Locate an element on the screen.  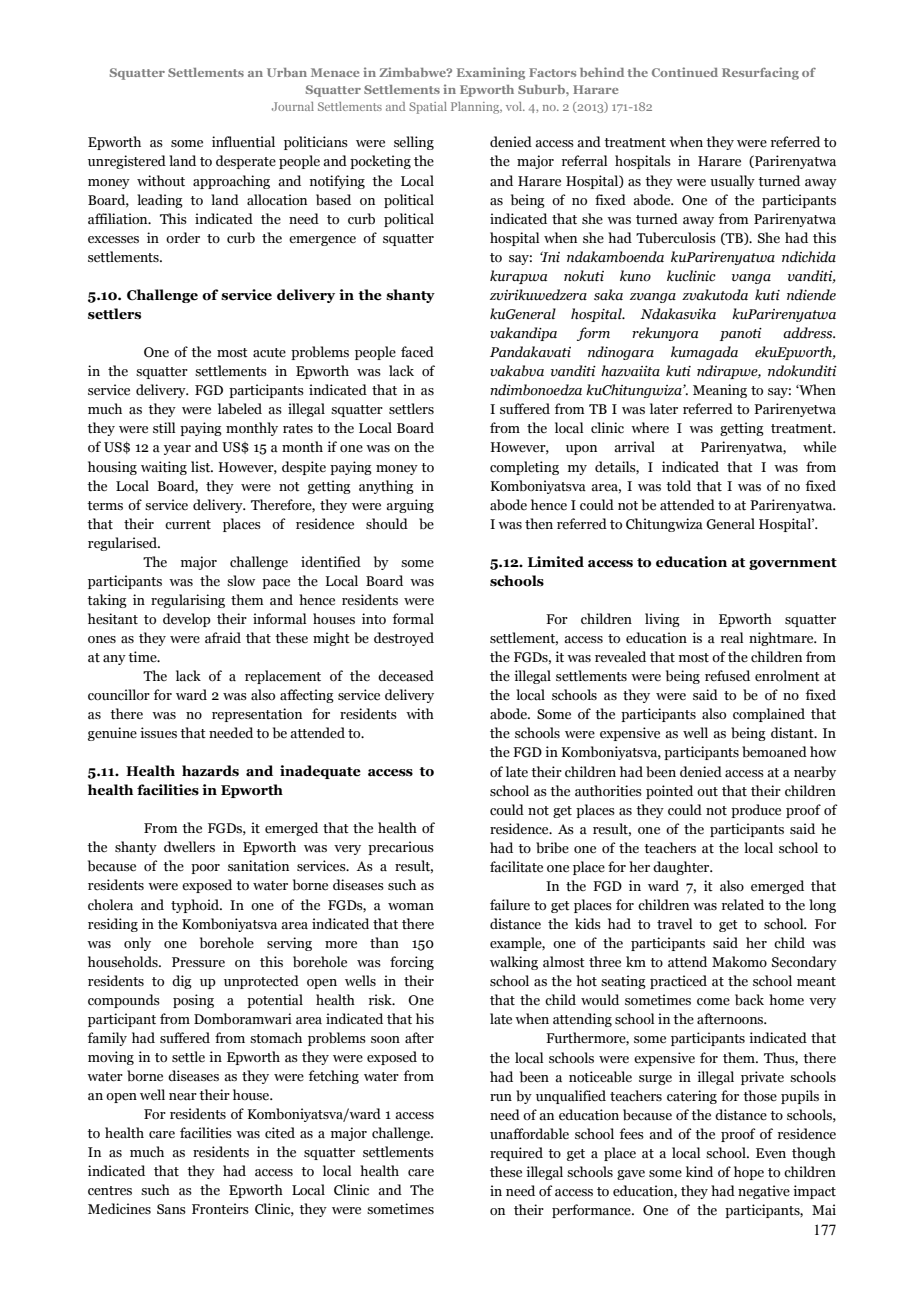
completing is located at coordinates (524, 468).
